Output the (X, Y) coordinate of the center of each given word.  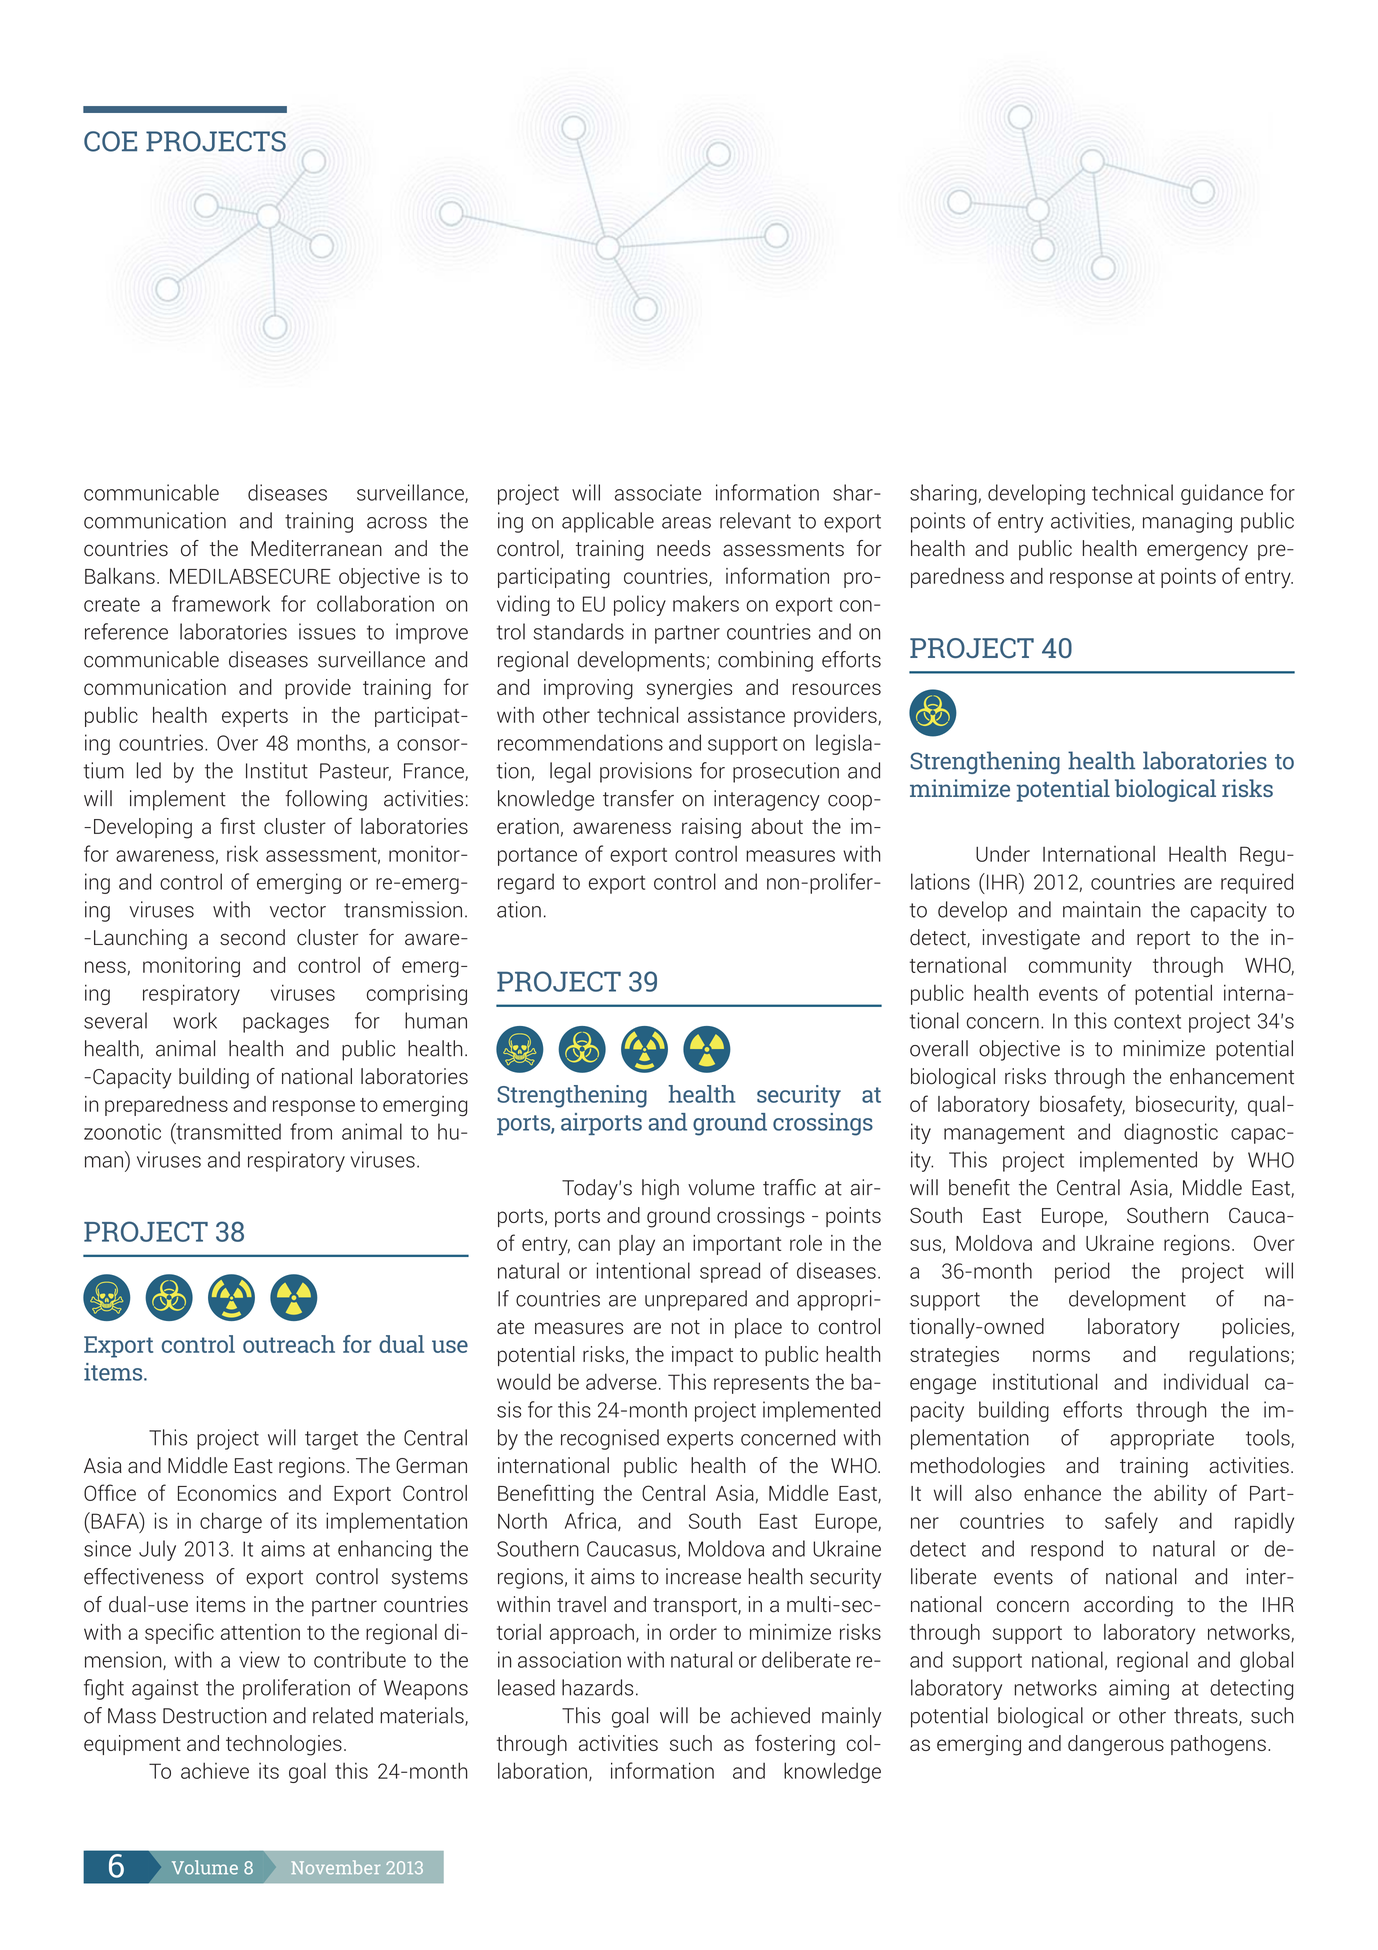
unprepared (696, 1300)
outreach (289, 1344)
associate (658, 492)
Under (1003, 854)
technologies (284, 1745)
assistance (736, 715)
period (1082, 1272)
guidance (1222, 494)
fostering (795, 1745)
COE (110, 141)
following (326, 800)
